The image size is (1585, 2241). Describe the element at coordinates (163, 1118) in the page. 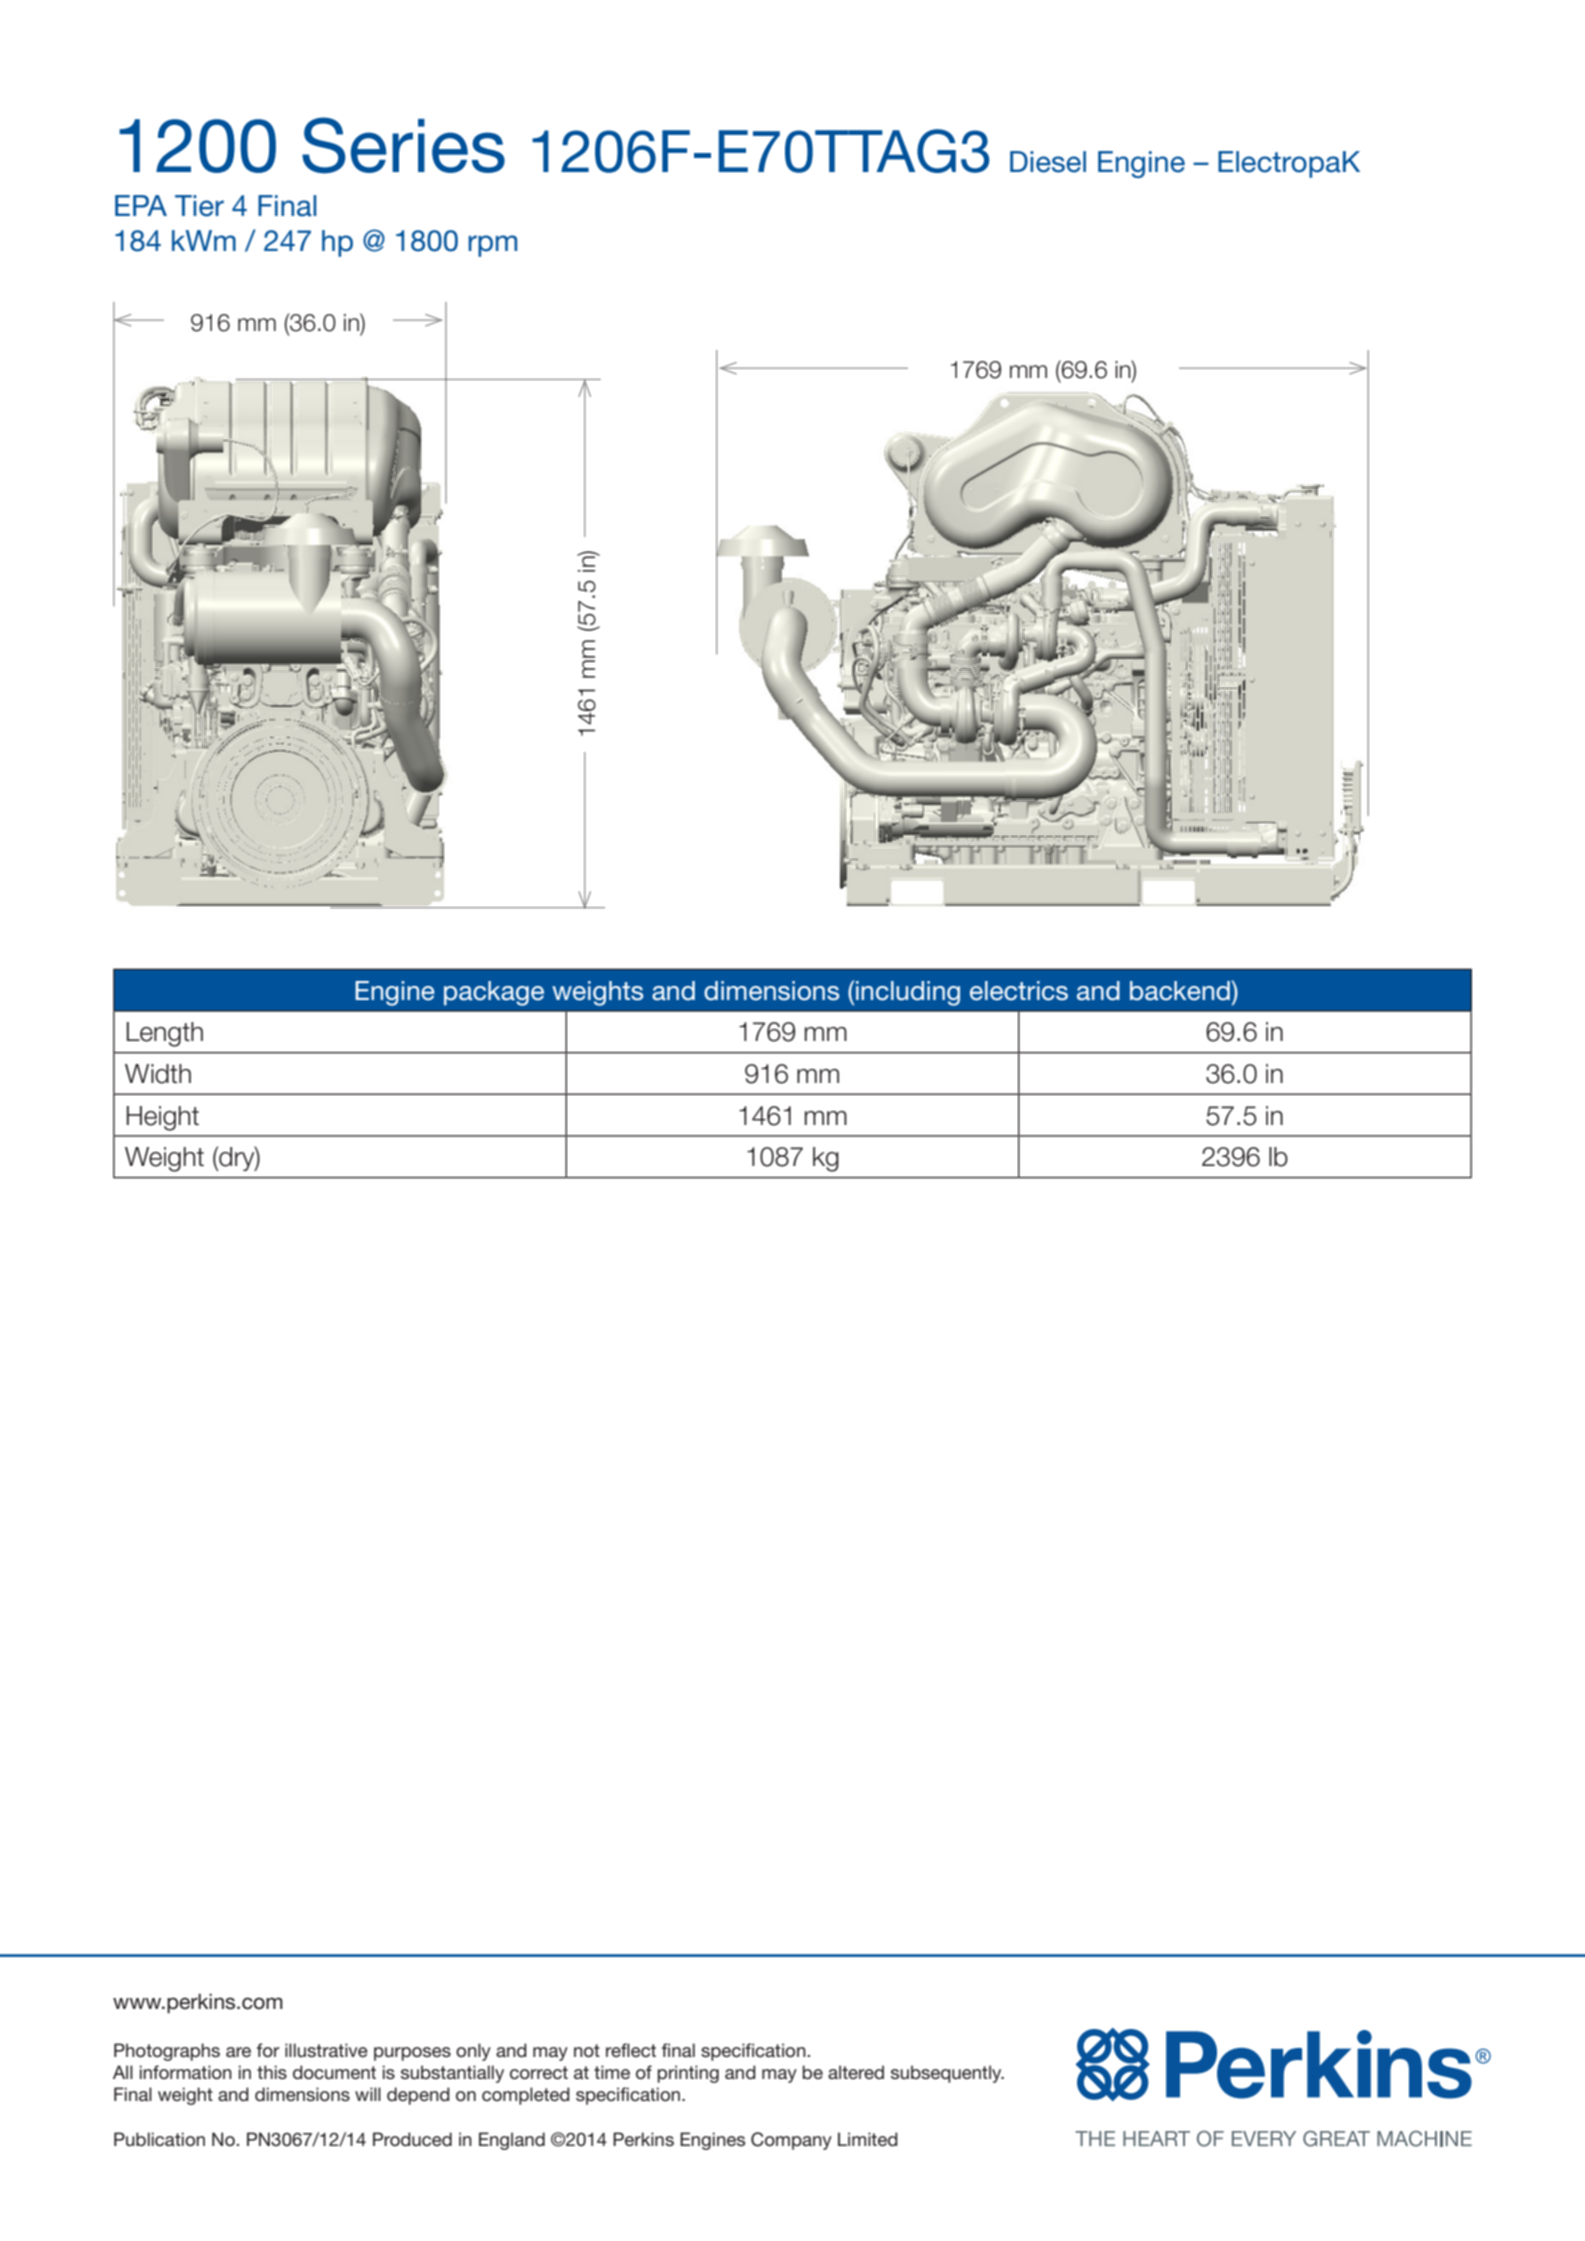

I see `Height` at that location.
